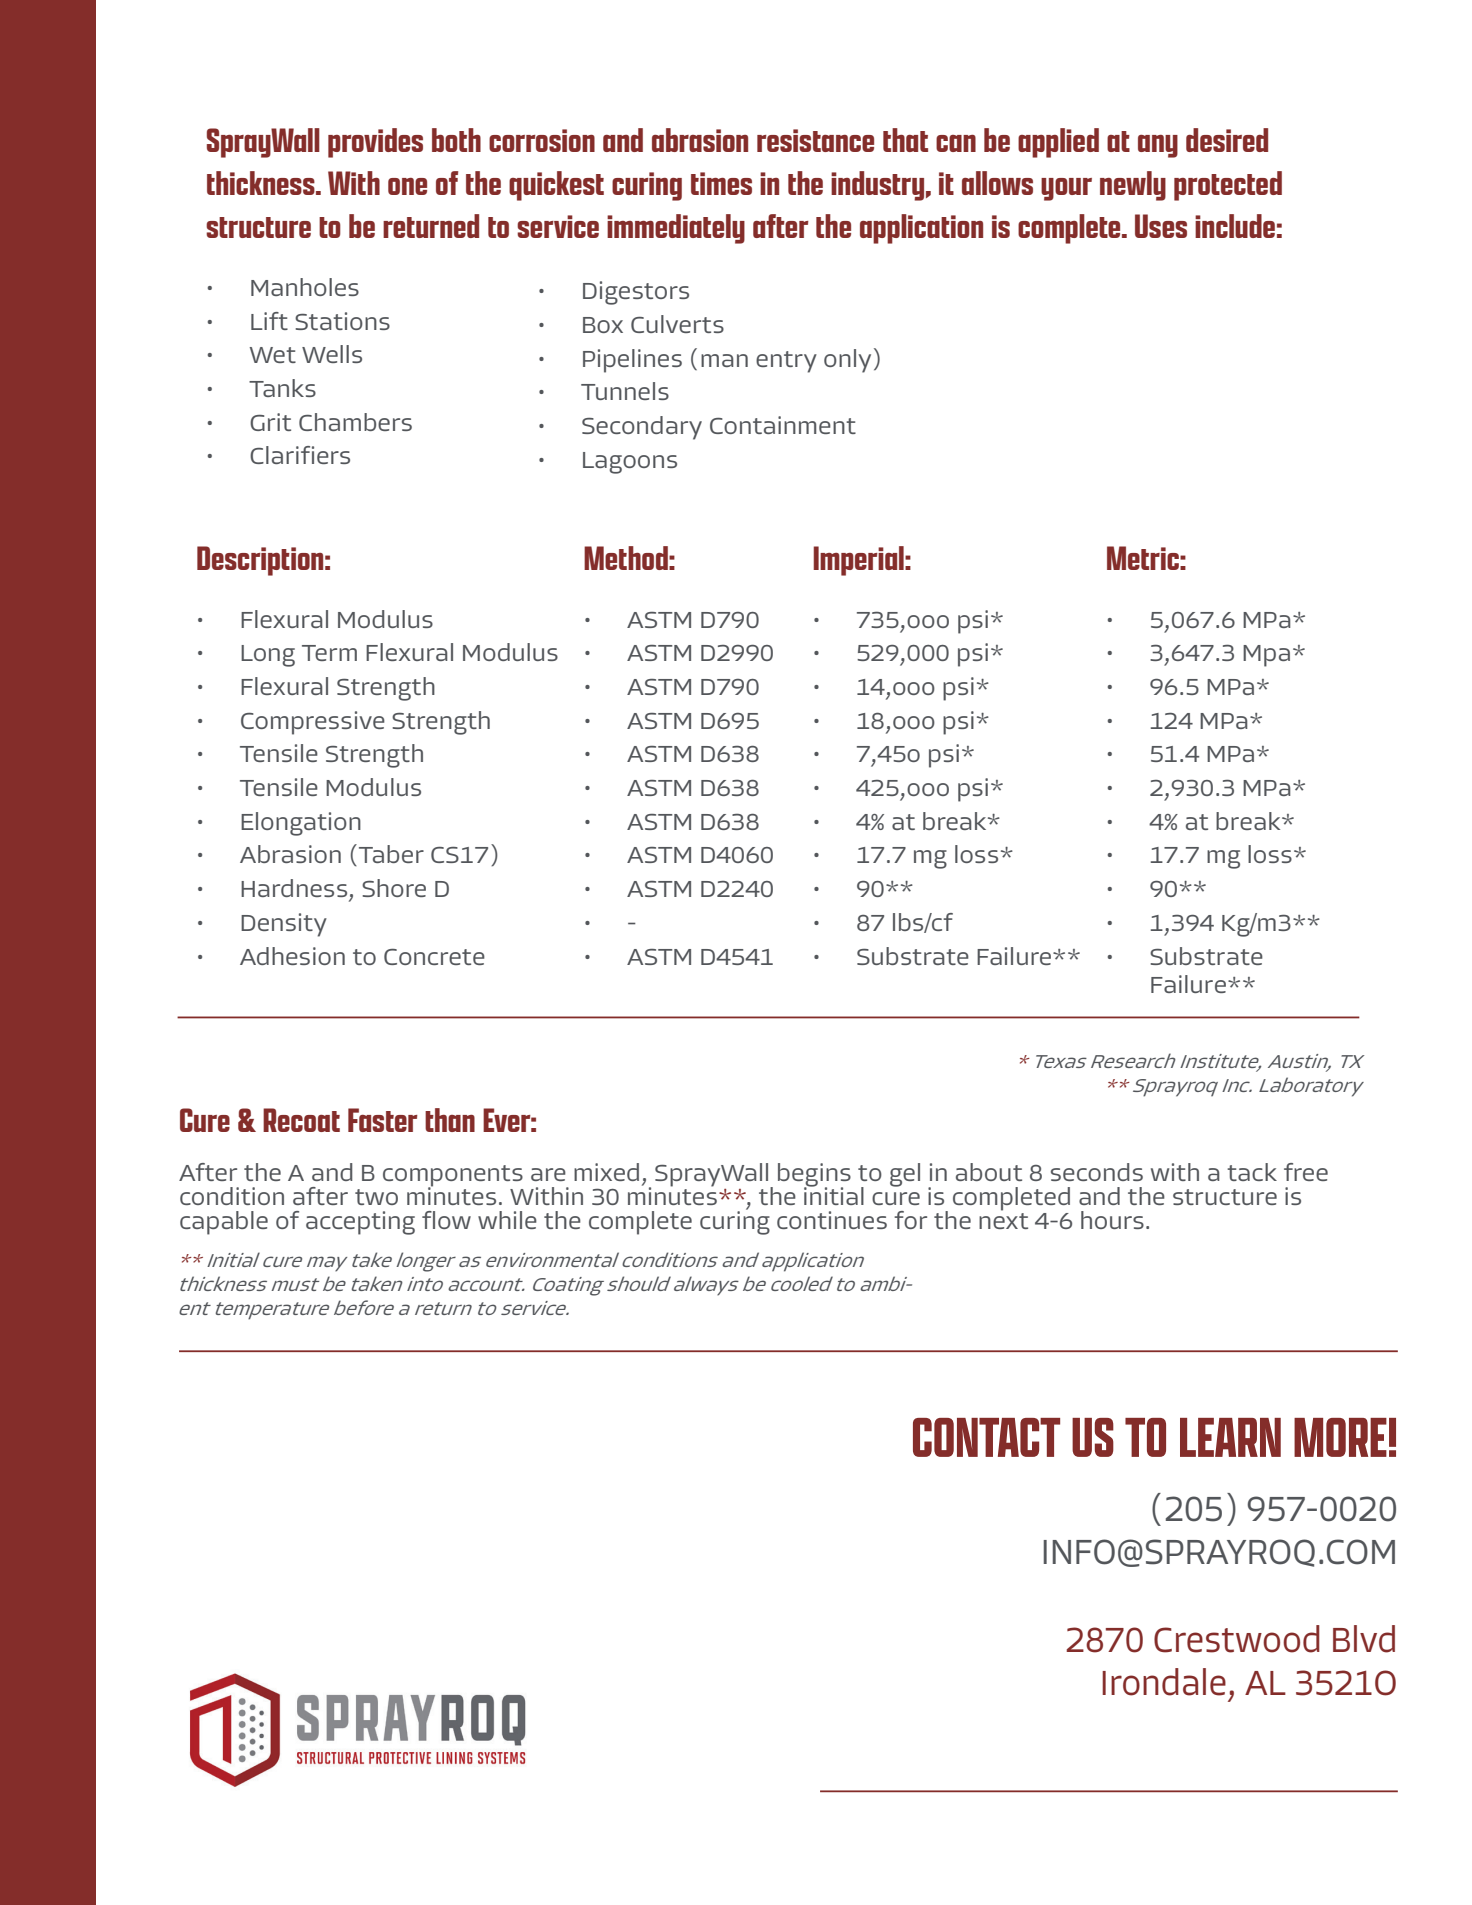 The height and width of the image is (1905, 1472). Describe the element at coordinates (815, 140) in the image. I see `resistance` at that location.
